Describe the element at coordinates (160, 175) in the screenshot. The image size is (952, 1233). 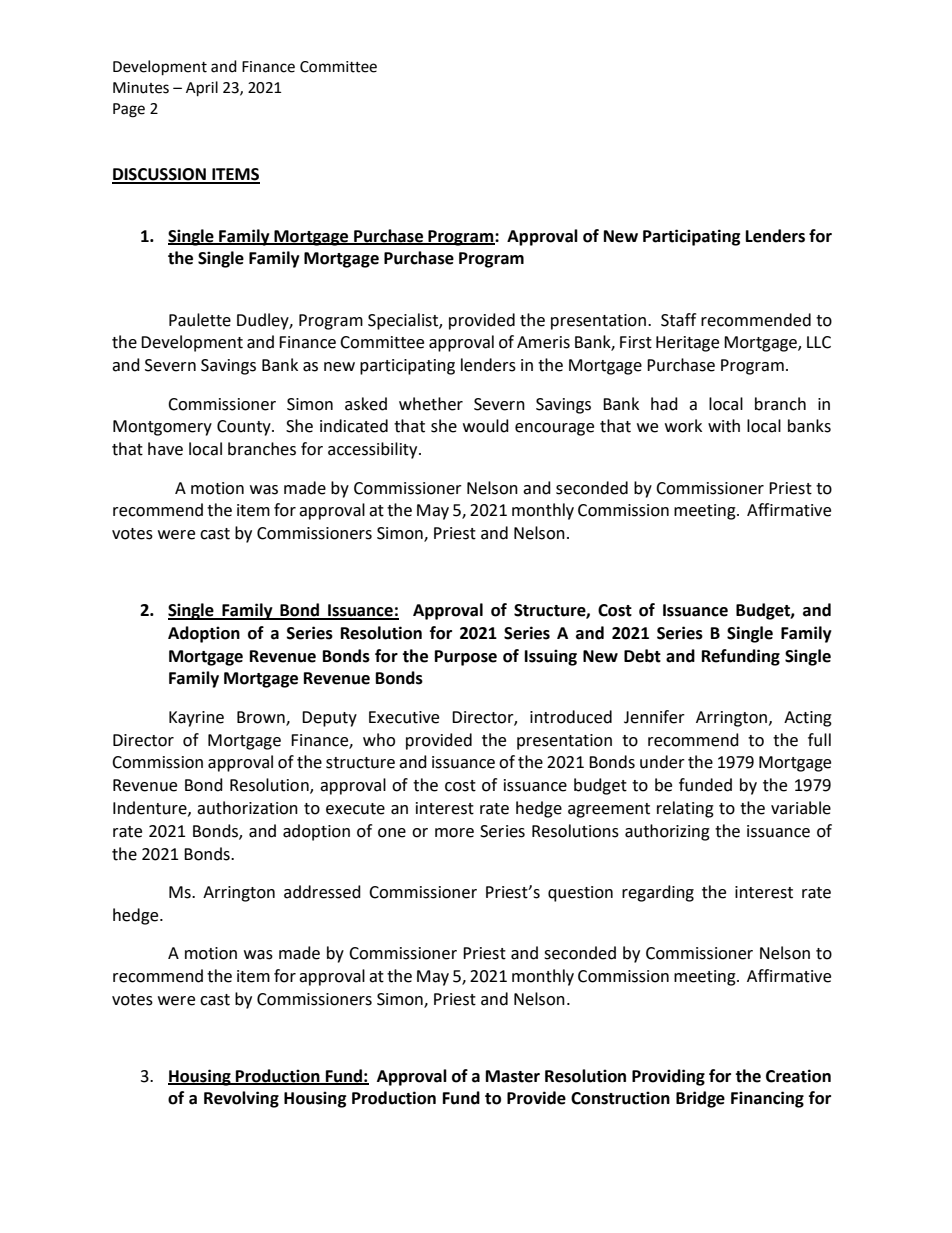
I see `DISCUSSION` at that location.
